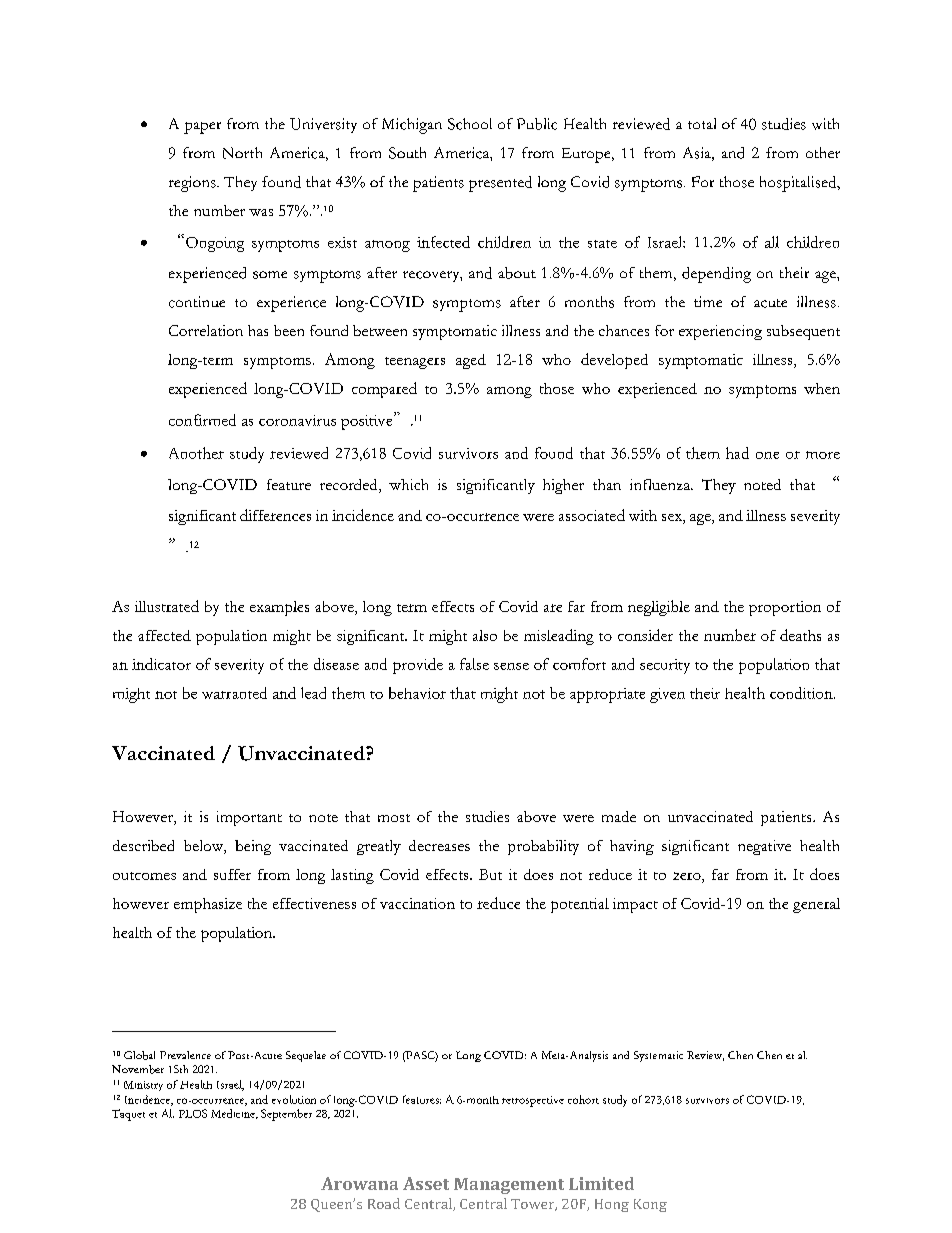  What do you see at coordinates (249, 818) in the screenshot?
I see `important` at bounding box center [249, 818].
